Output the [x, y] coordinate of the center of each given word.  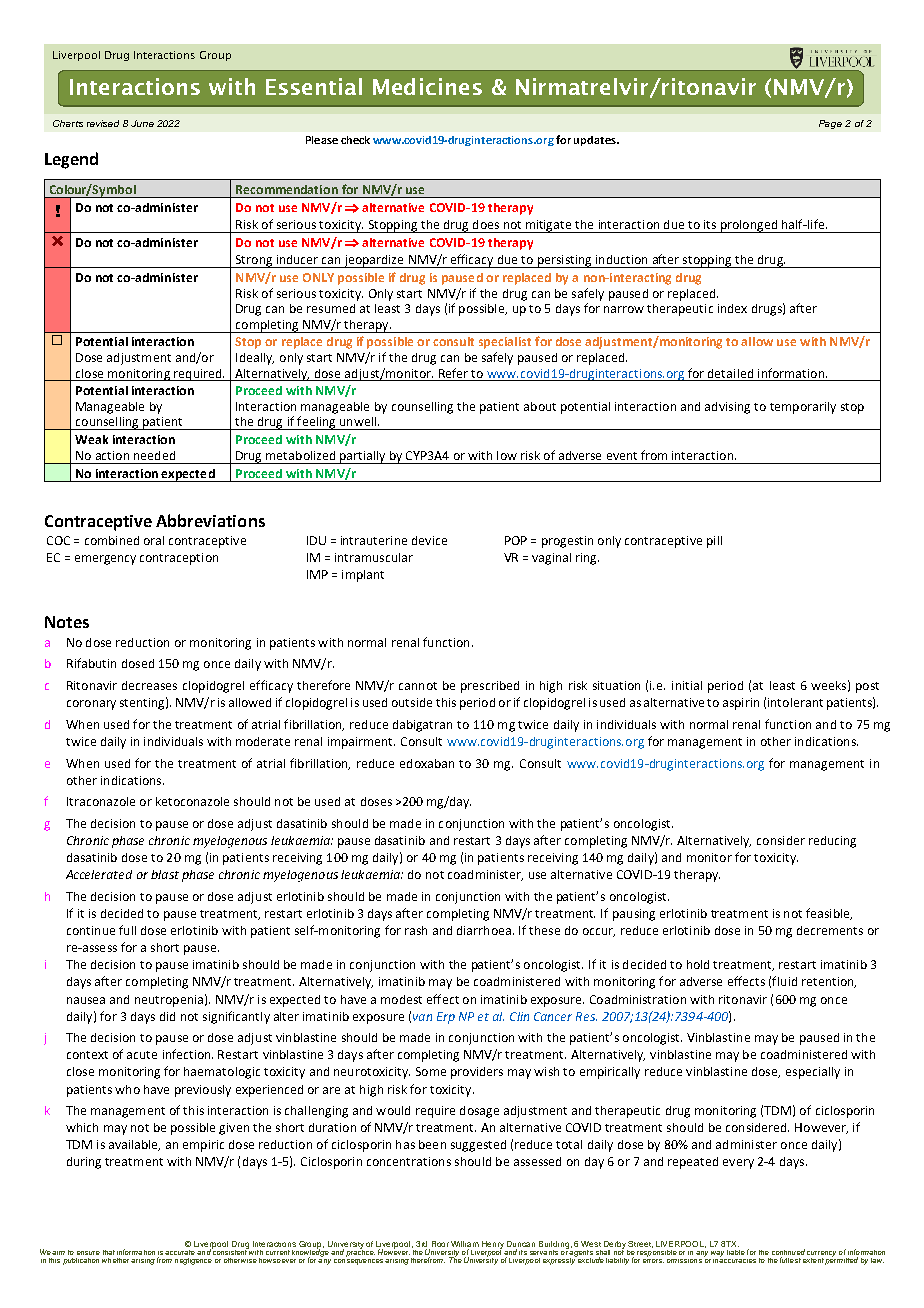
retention [829, 982]
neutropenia [169, 1001]
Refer [453, 373]
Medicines [427, 86]
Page [830, 124]
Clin [519, 1016]
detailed [730, 373]
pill [714, 542]
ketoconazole [192, 801]
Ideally [255, 359]
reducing [832, 842]
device [429, 540]
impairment [361, 743]
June [142, 123]
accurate [180, 1252]
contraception [179, 559]
